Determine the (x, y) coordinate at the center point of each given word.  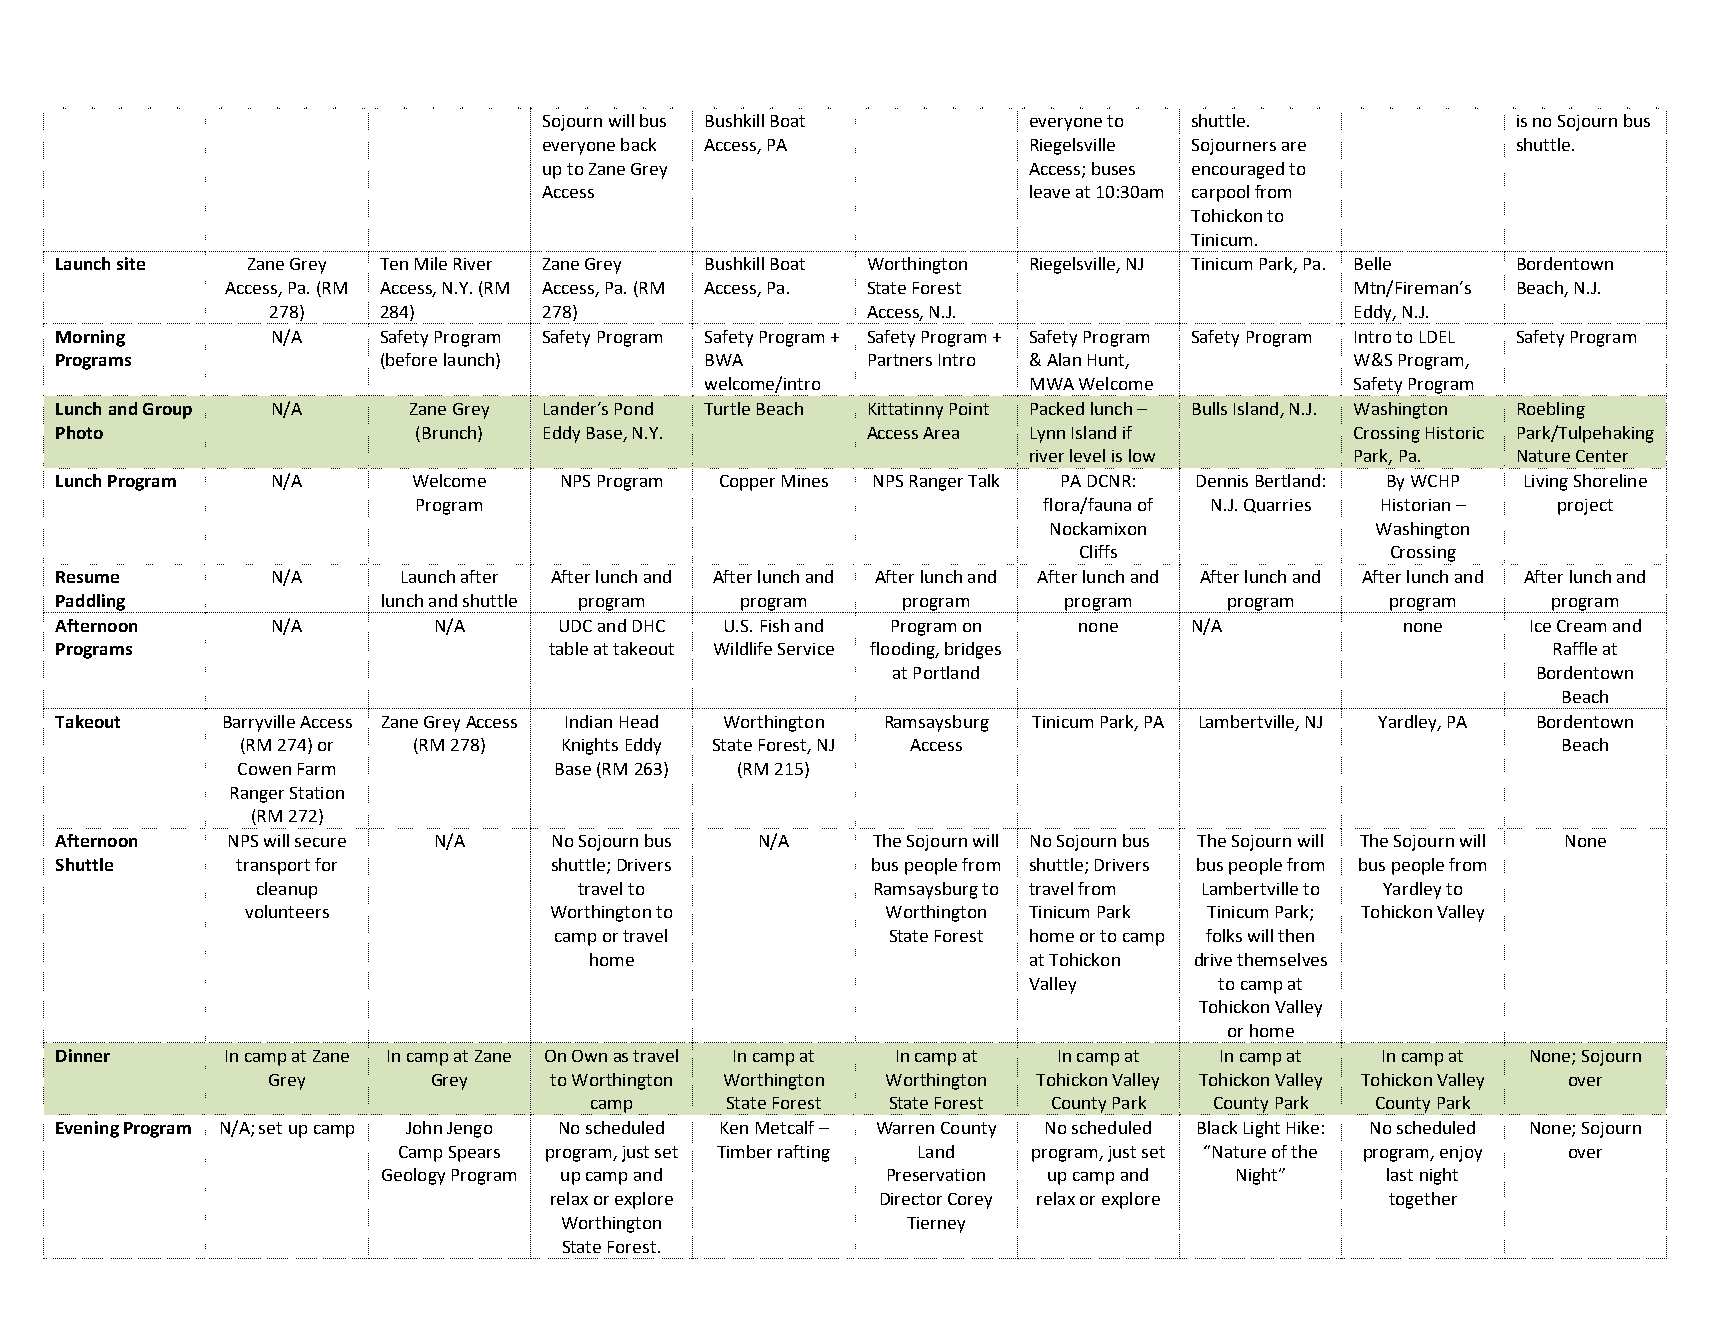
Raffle (1575, 648)
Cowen (264, 769)
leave (1050, 191)
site (131, 263)
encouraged (1238, 170)
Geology (413, 1176)
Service (806, 649)
